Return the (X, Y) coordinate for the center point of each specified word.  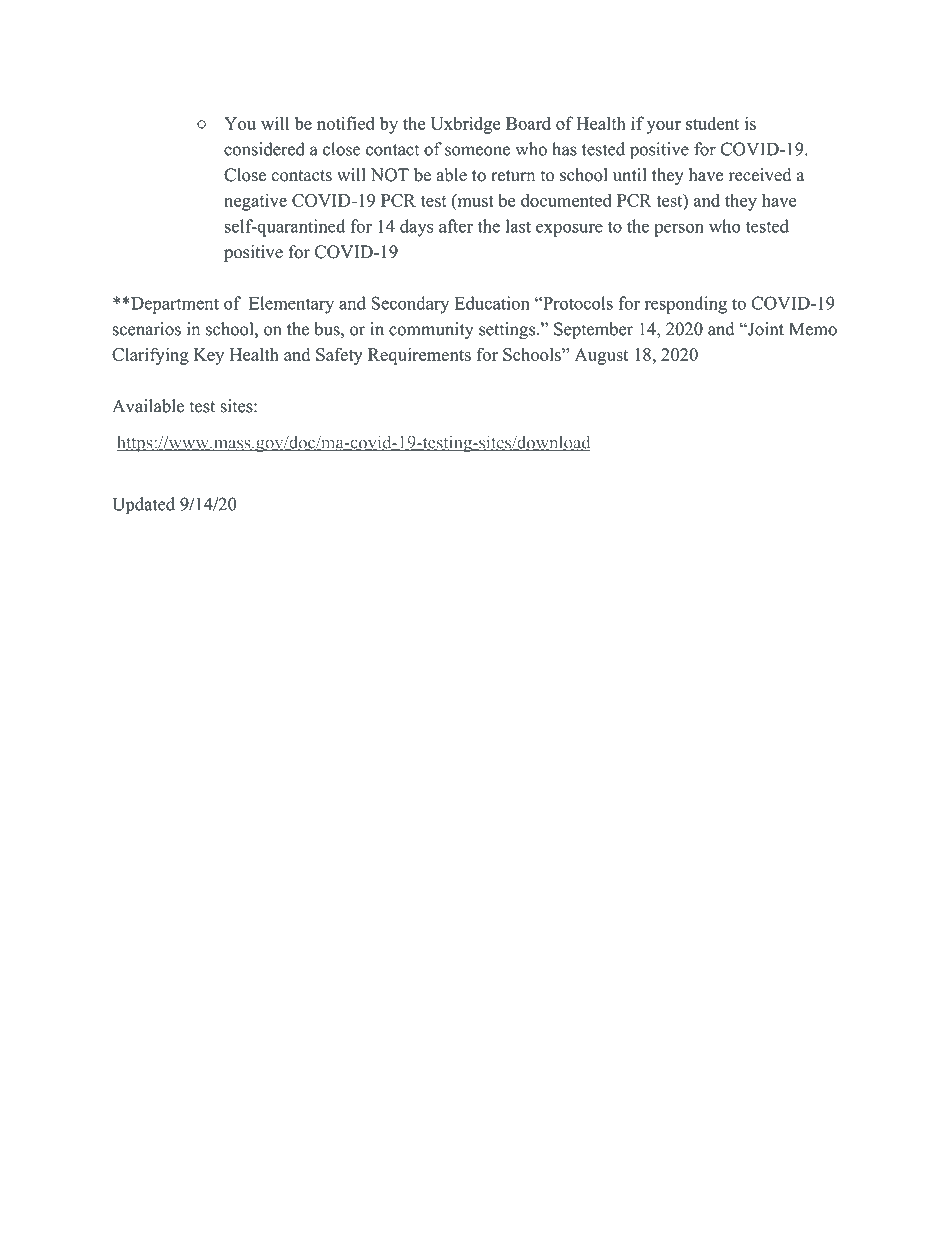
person (679, 230)
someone (477, 151)
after (456, 226)
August (601, 356)
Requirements (419, 356)
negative (255, 202)
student (712, 123)
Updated (143, 505)
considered (264, 149)
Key (209, 356)
